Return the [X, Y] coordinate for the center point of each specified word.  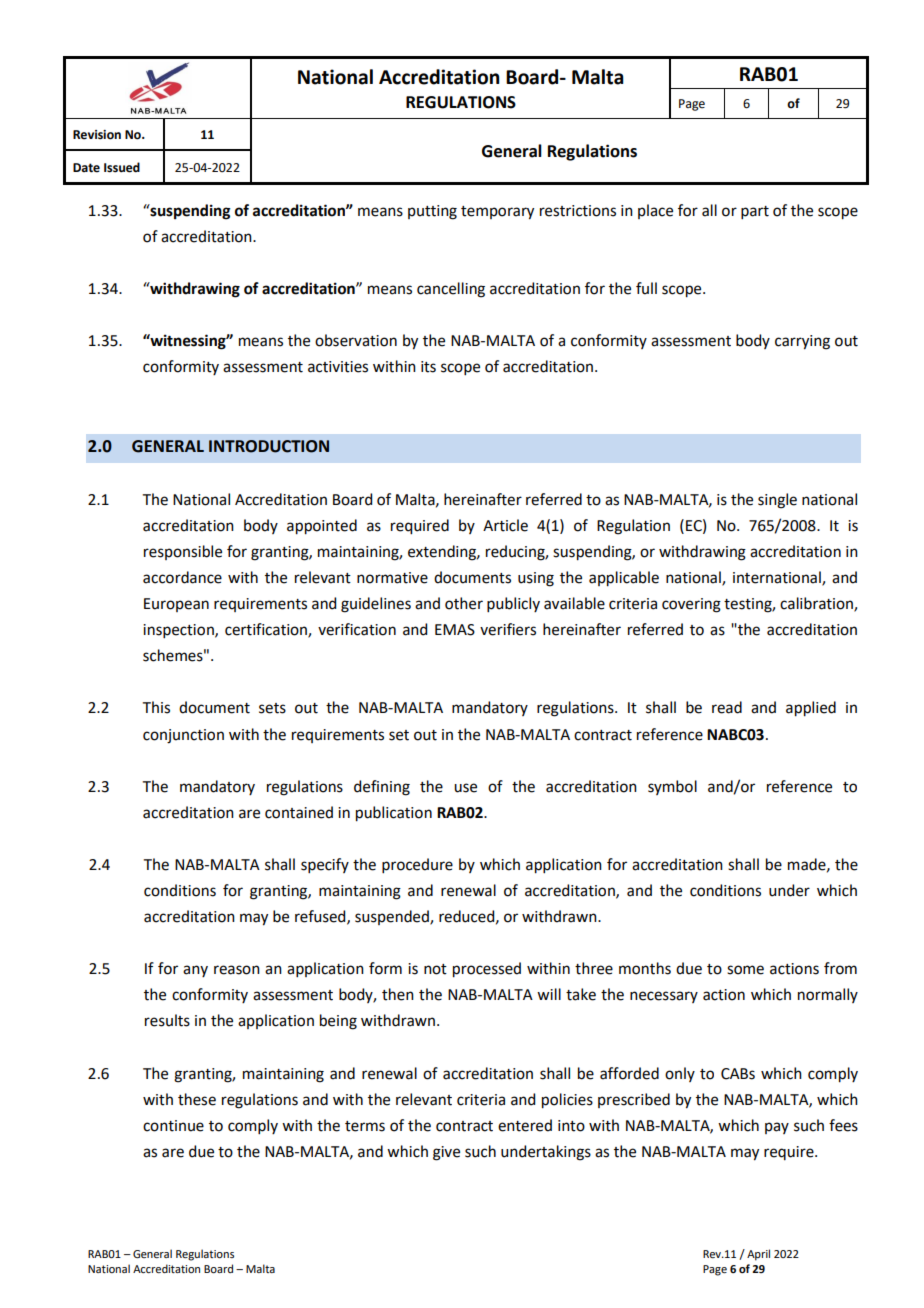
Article [505, 525]
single [777, 501]
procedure [417, 865]
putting [432, 212]
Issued [122, 167]
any [195, 971]
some [745, 970]
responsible [183, 552]
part [755, 212]
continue [173, 1126]
